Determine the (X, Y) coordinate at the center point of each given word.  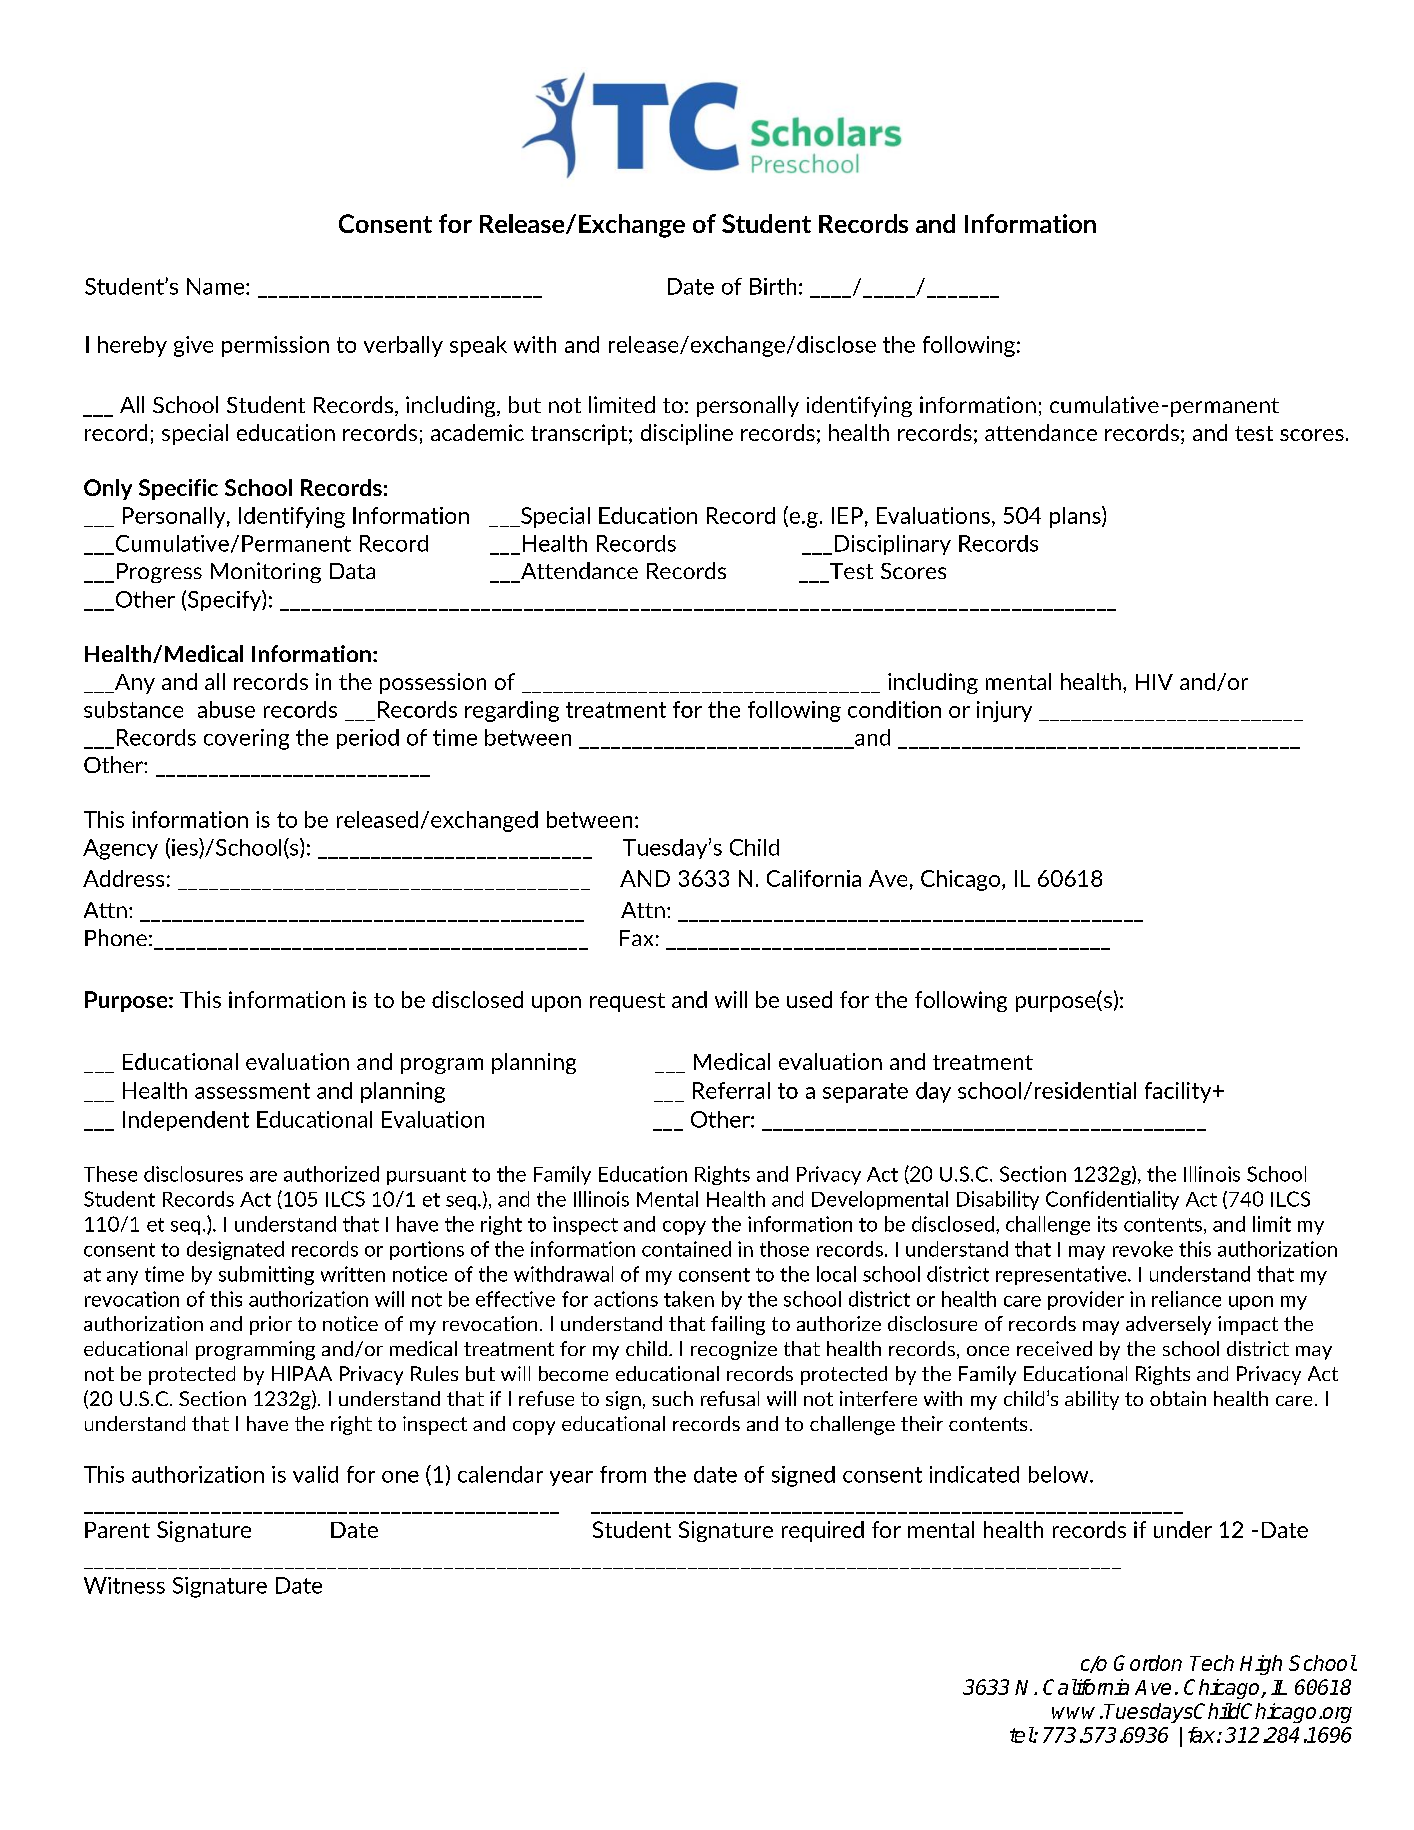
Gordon (1148, 1663)
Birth (773, 286)
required (823, 1531)
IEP (847, 515)
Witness (124, 1585)
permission (275, 346)
